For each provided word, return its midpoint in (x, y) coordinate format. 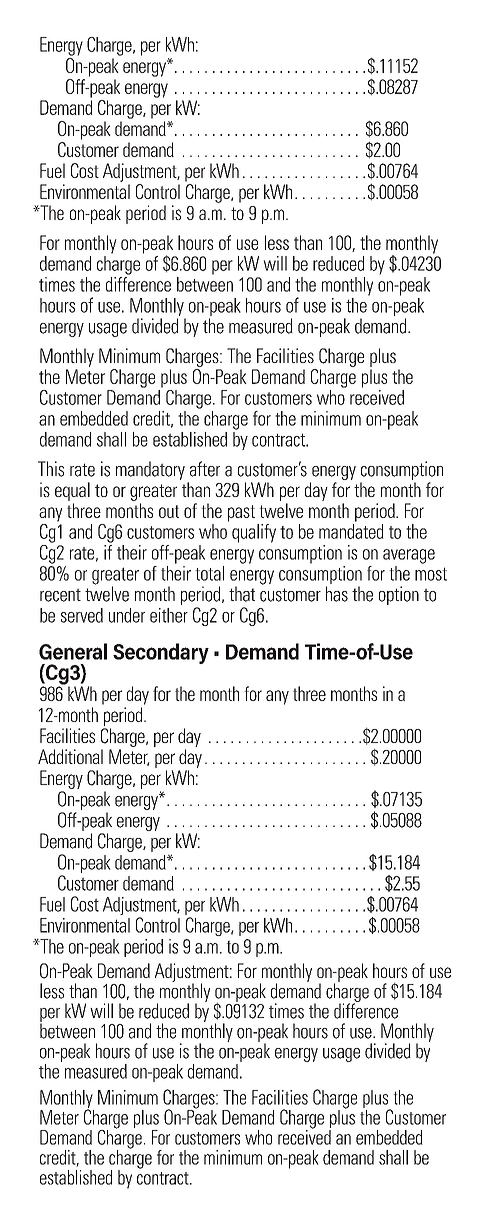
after (205, 469)
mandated (351, 531)
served (82, 615)
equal (72, 491)
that (242, 594)
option (399, 595)
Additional (70, 756)
